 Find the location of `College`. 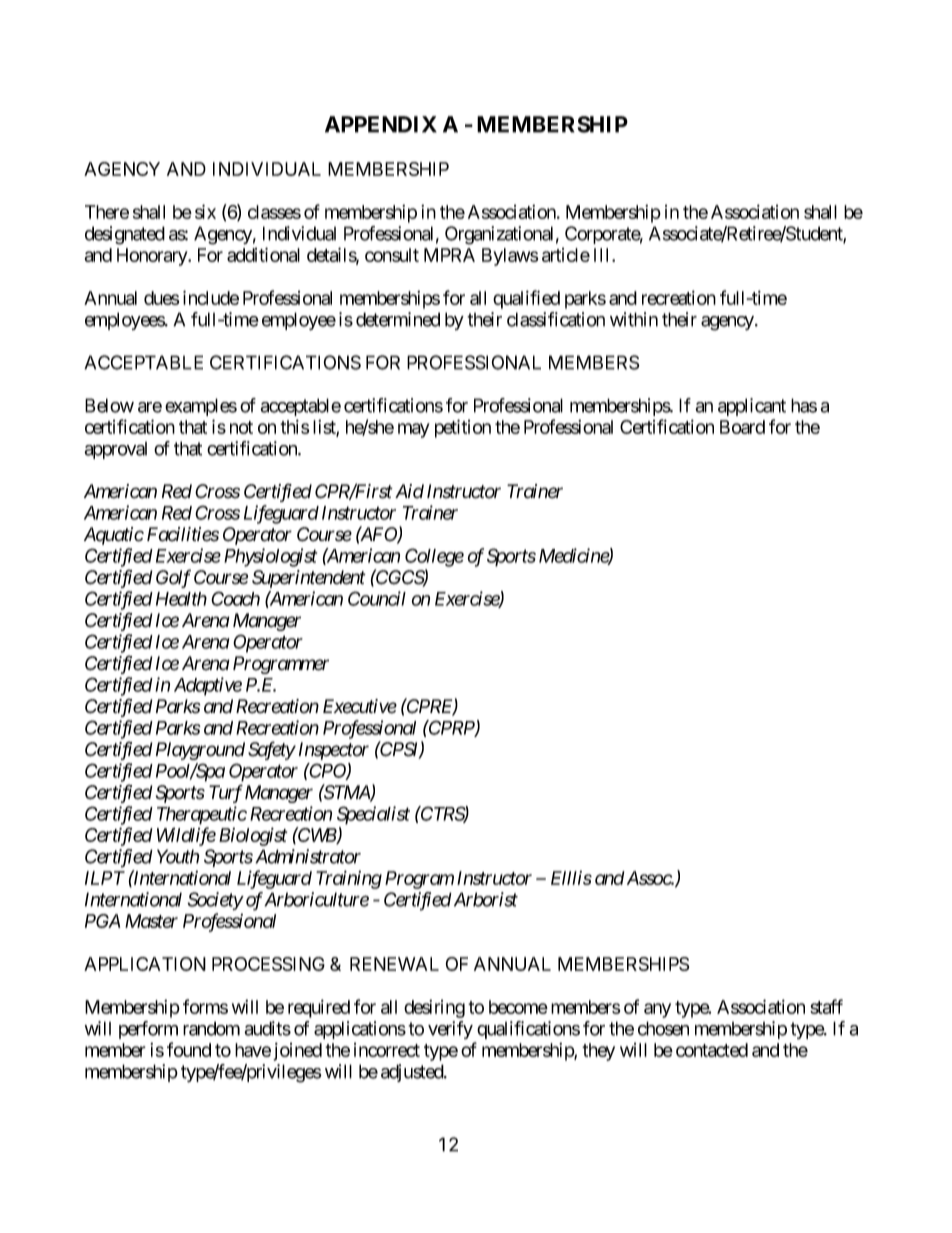

College is located at coordinates (434, 557).
